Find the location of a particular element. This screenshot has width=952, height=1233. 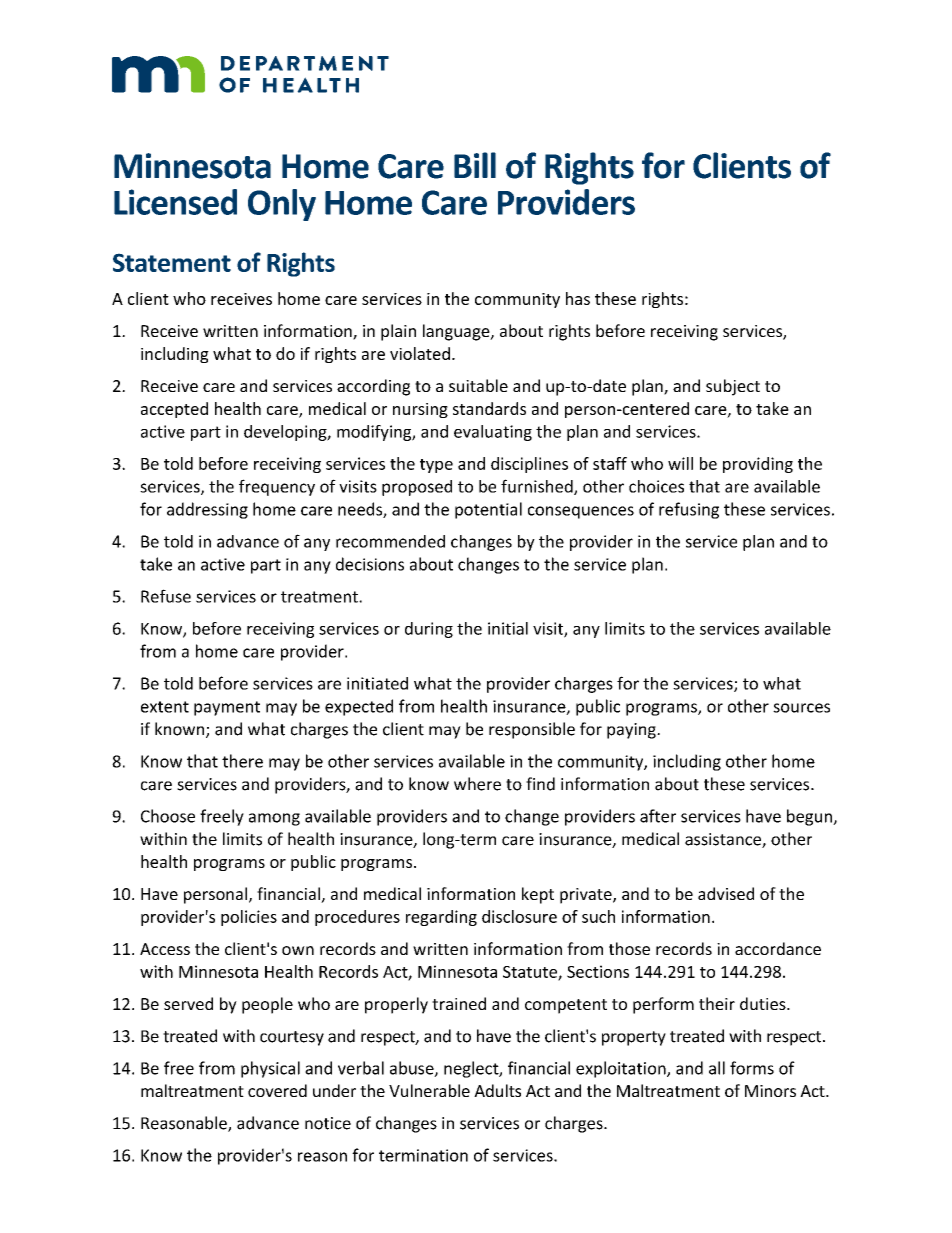

Adults is located at coordinates (497, 1090).
